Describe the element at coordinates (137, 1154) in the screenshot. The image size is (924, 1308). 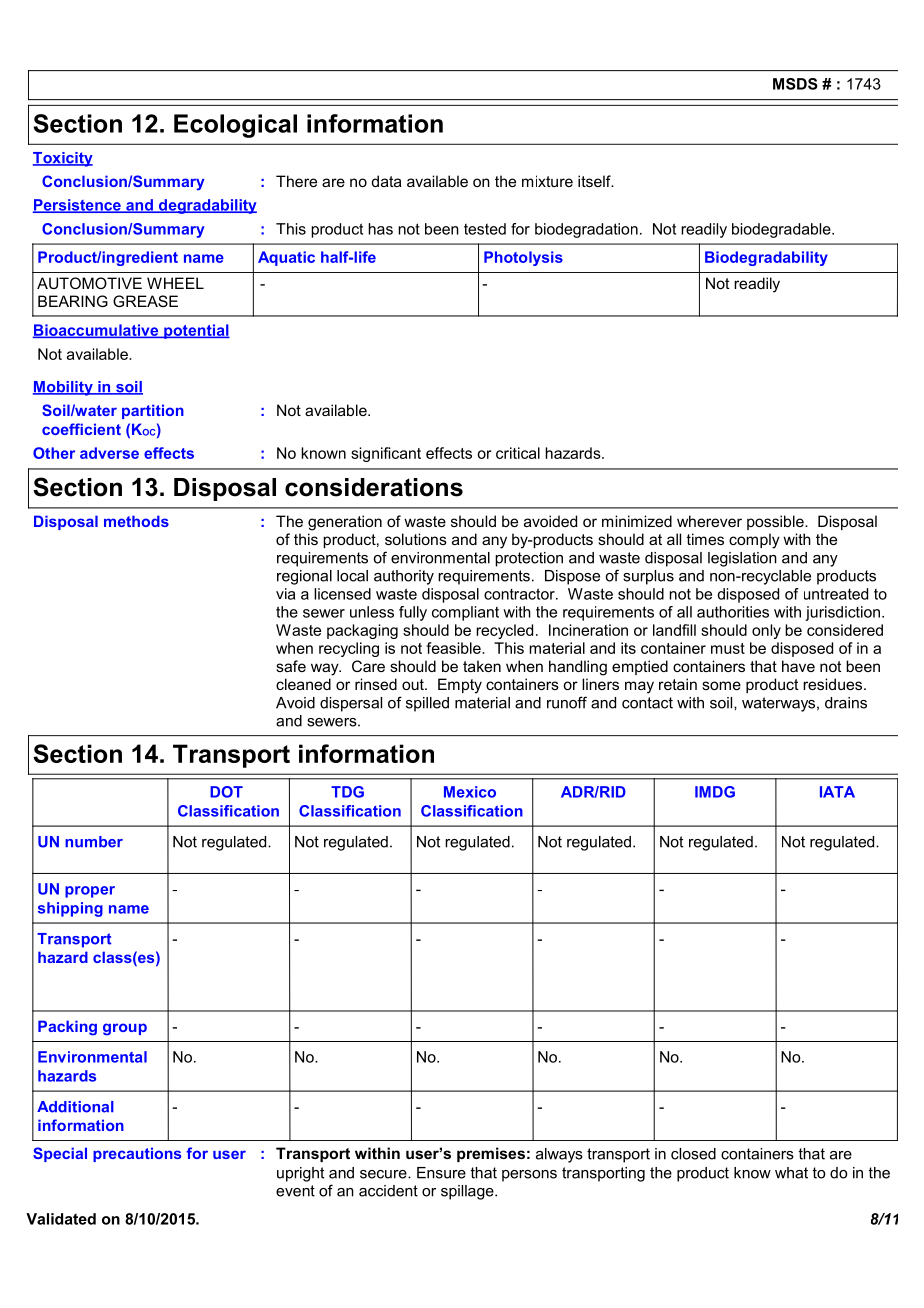
I see `precautions` at that location.
